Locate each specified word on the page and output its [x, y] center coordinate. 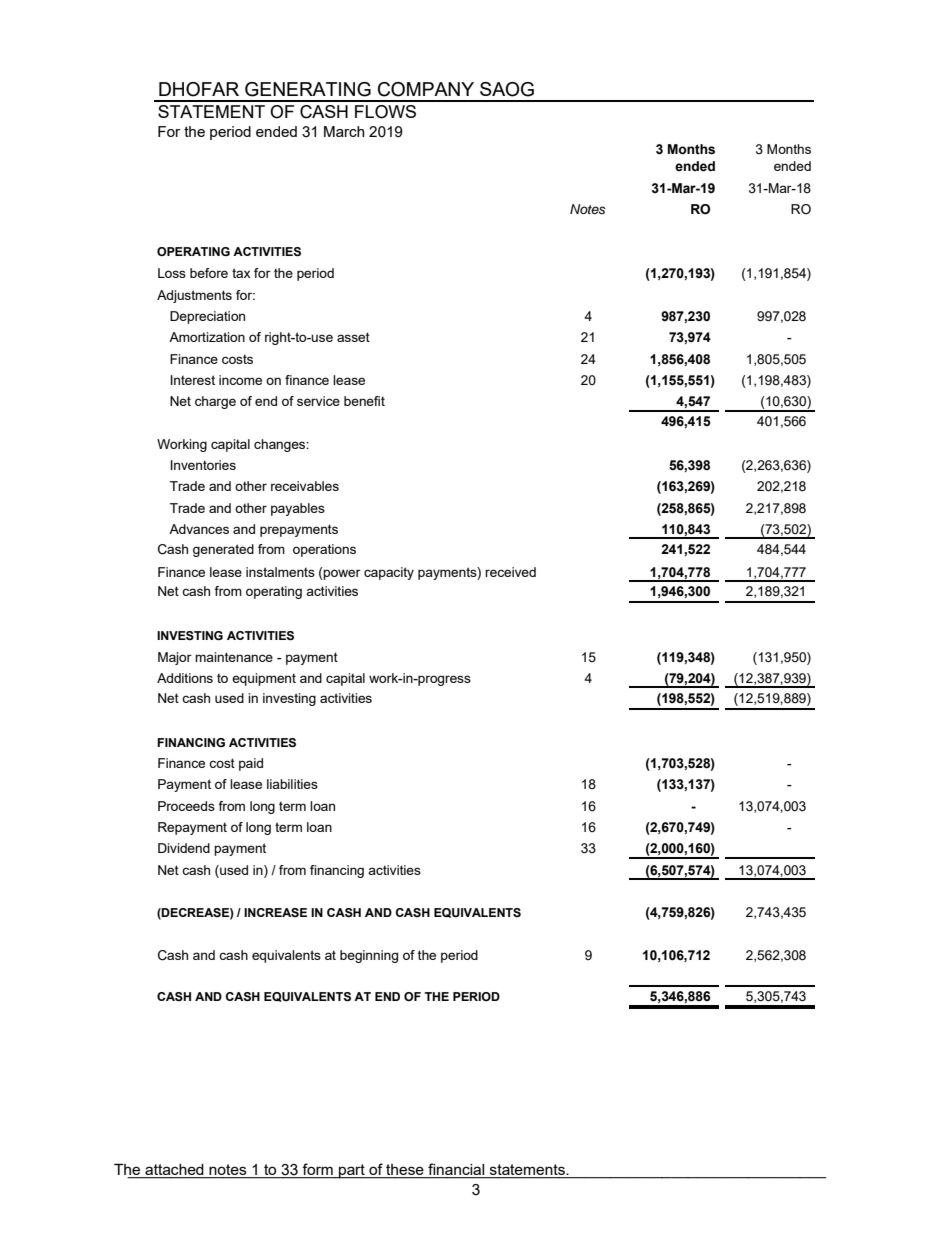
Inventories [203, 465]
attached [174, 1171]
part [352, 1171]
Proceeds [186, 806]
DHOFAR [199, 89]
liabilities [292, 784]
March [344, 131]
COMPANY [426, 89]
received [510, 572]
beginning [369, 956]
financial [456, 1170]
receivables [305, 486]
